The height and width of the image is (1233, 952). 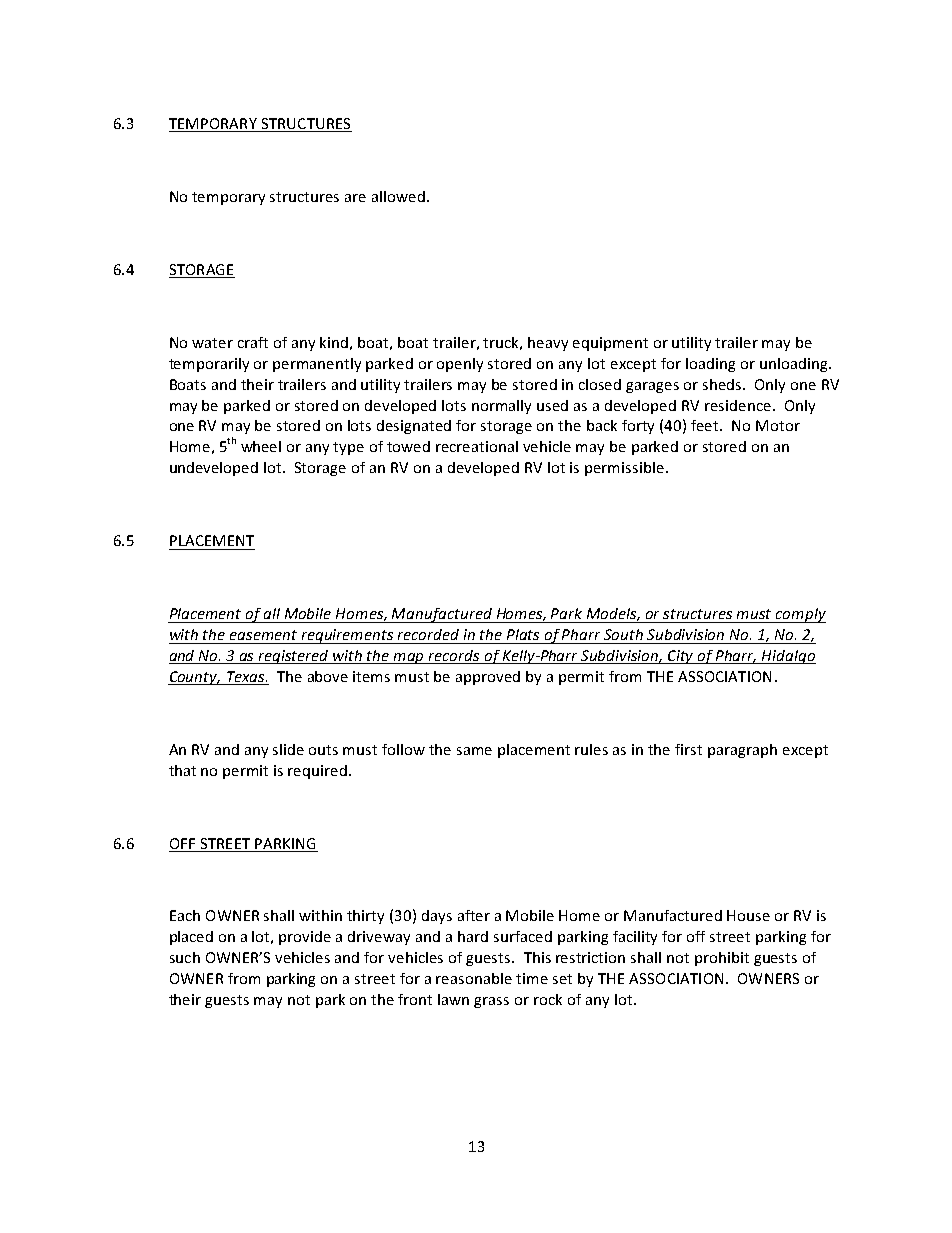 What do you see at coordinates (355, 198) in the image?
I see `are` at bounding box center [355, 198].
